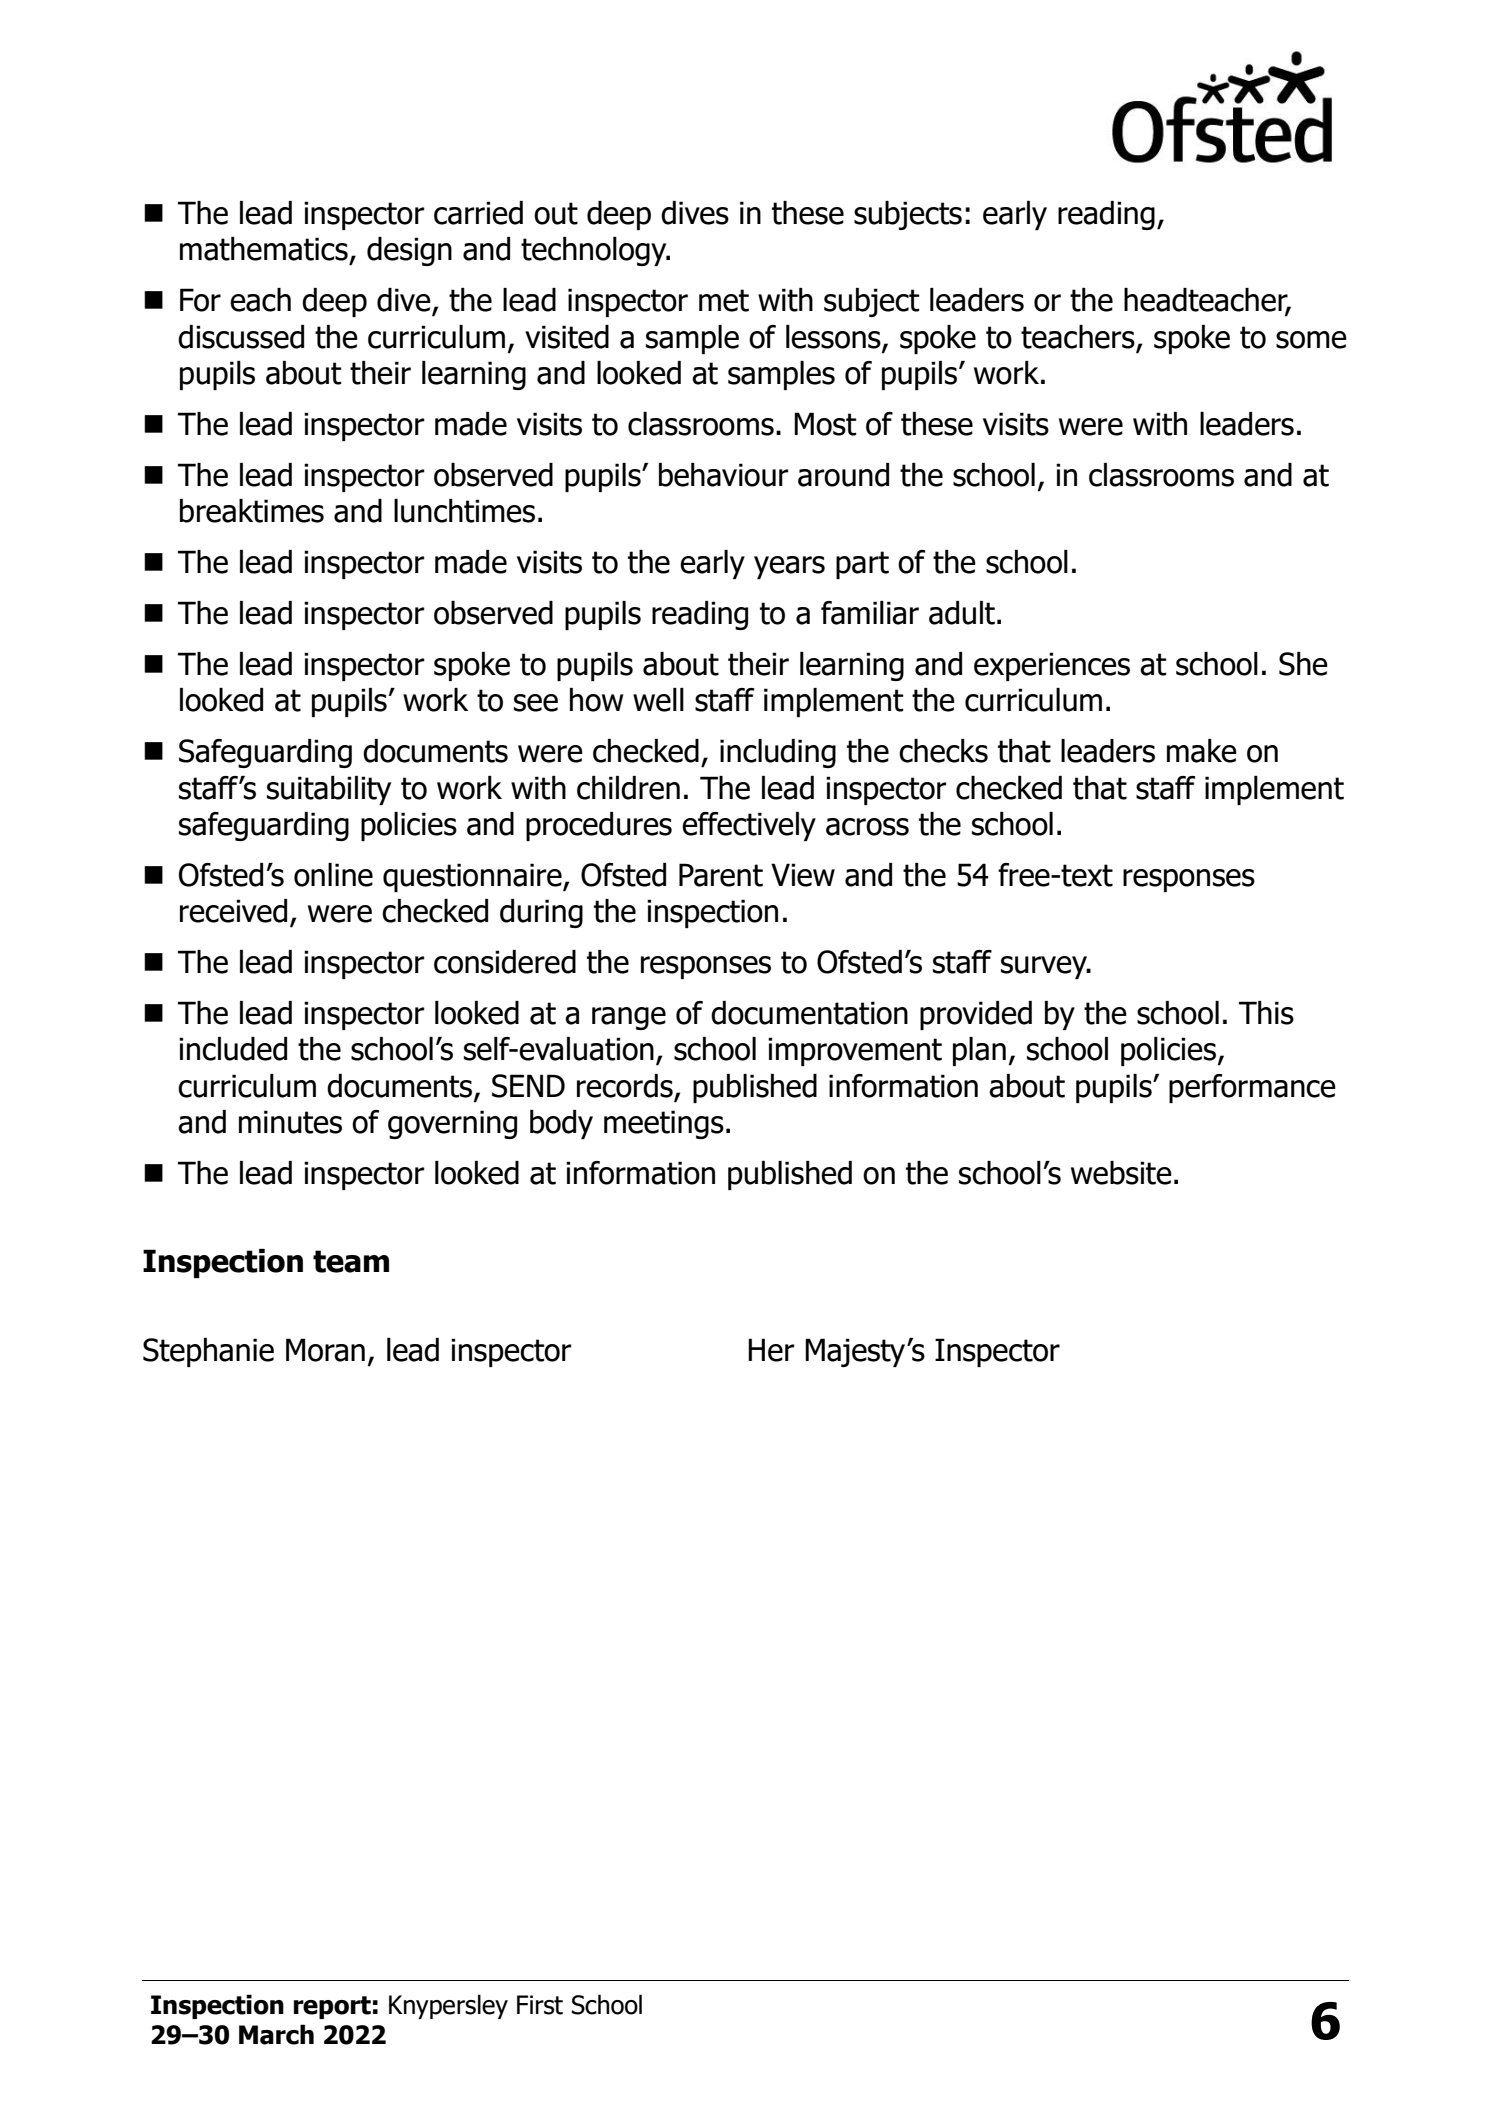 This screenshot has width=1490, height=2113. I want to click on meetings, so click(664, 1124).
